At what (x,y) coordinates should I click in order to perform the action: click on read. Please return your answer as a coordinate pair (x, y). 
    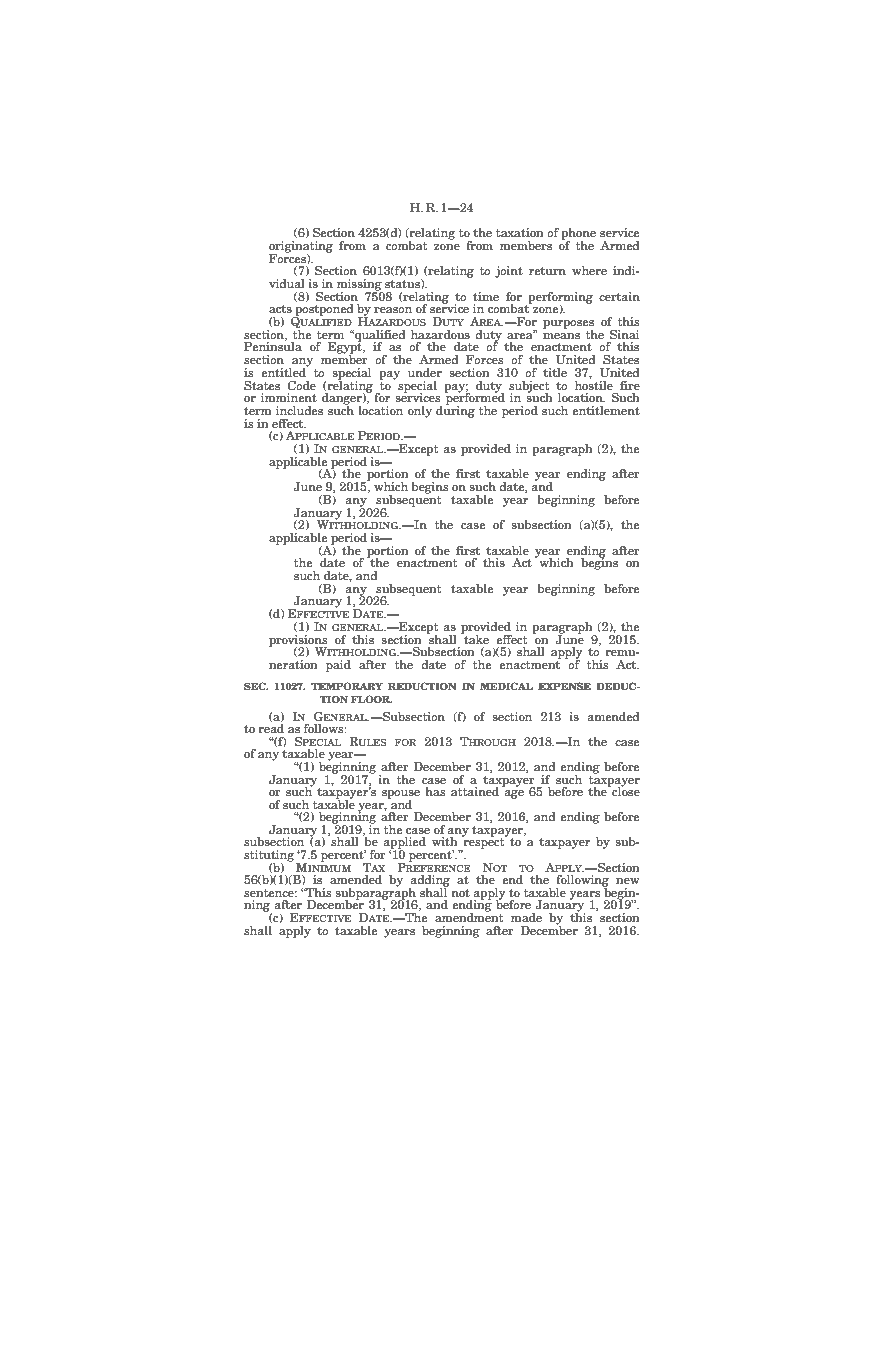
    Looking at the image, I should click on (271, 728).
